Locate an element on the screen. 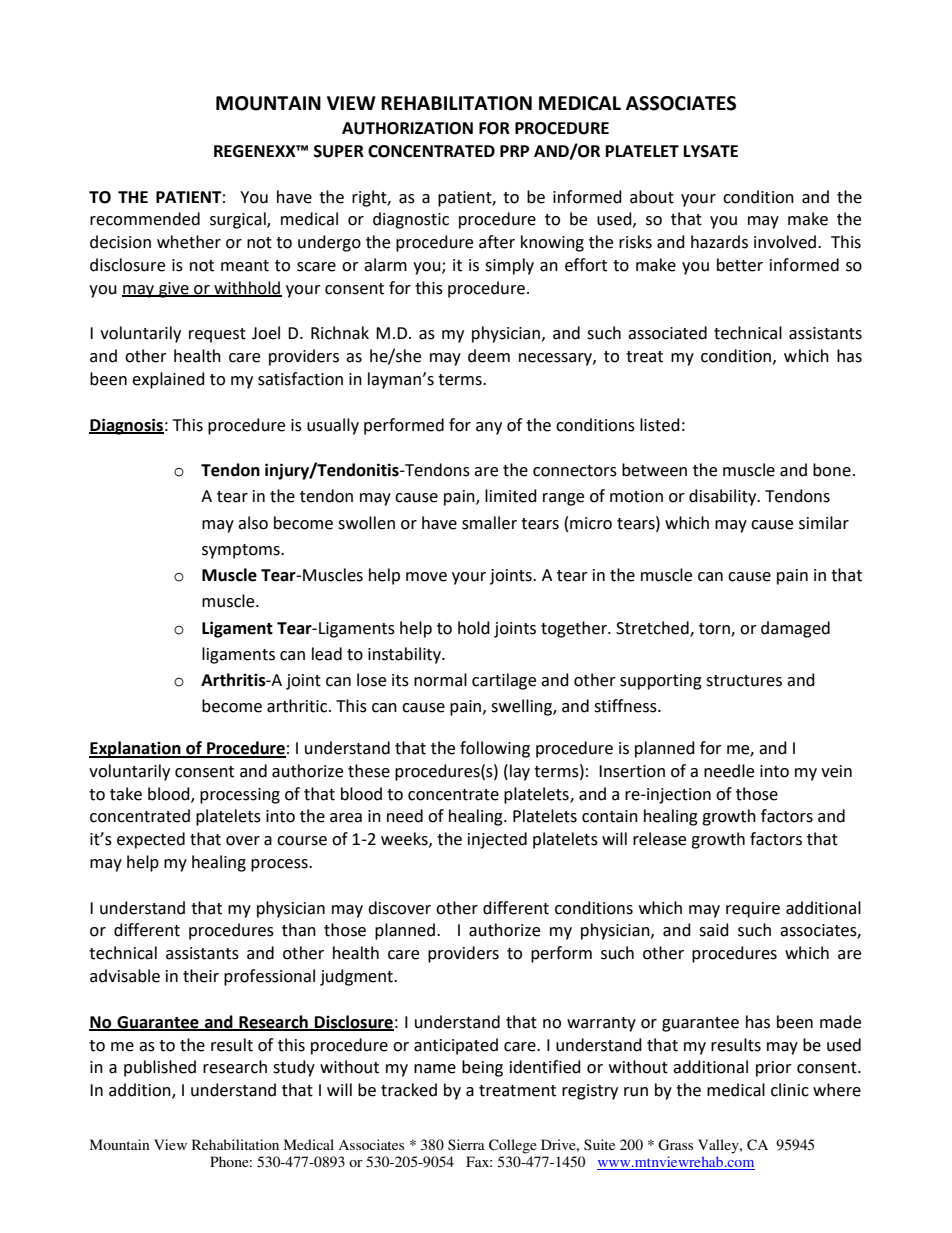 The height and width of the screenshot is (1233, 952). explained is located at coordinates (168, 380).
